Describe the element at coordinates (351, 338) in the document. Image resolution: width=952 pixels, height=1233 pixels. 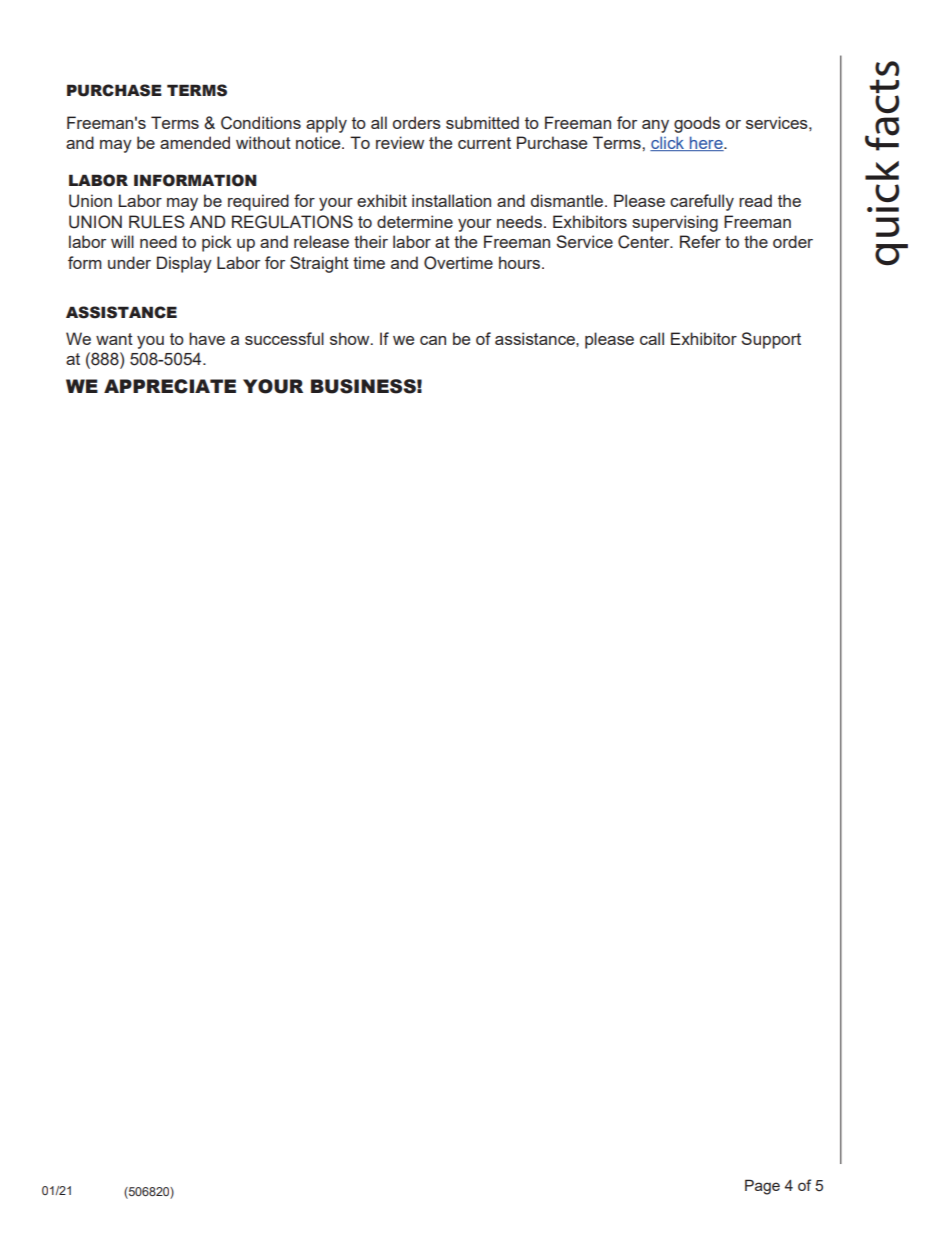
I see `show` at that location.
